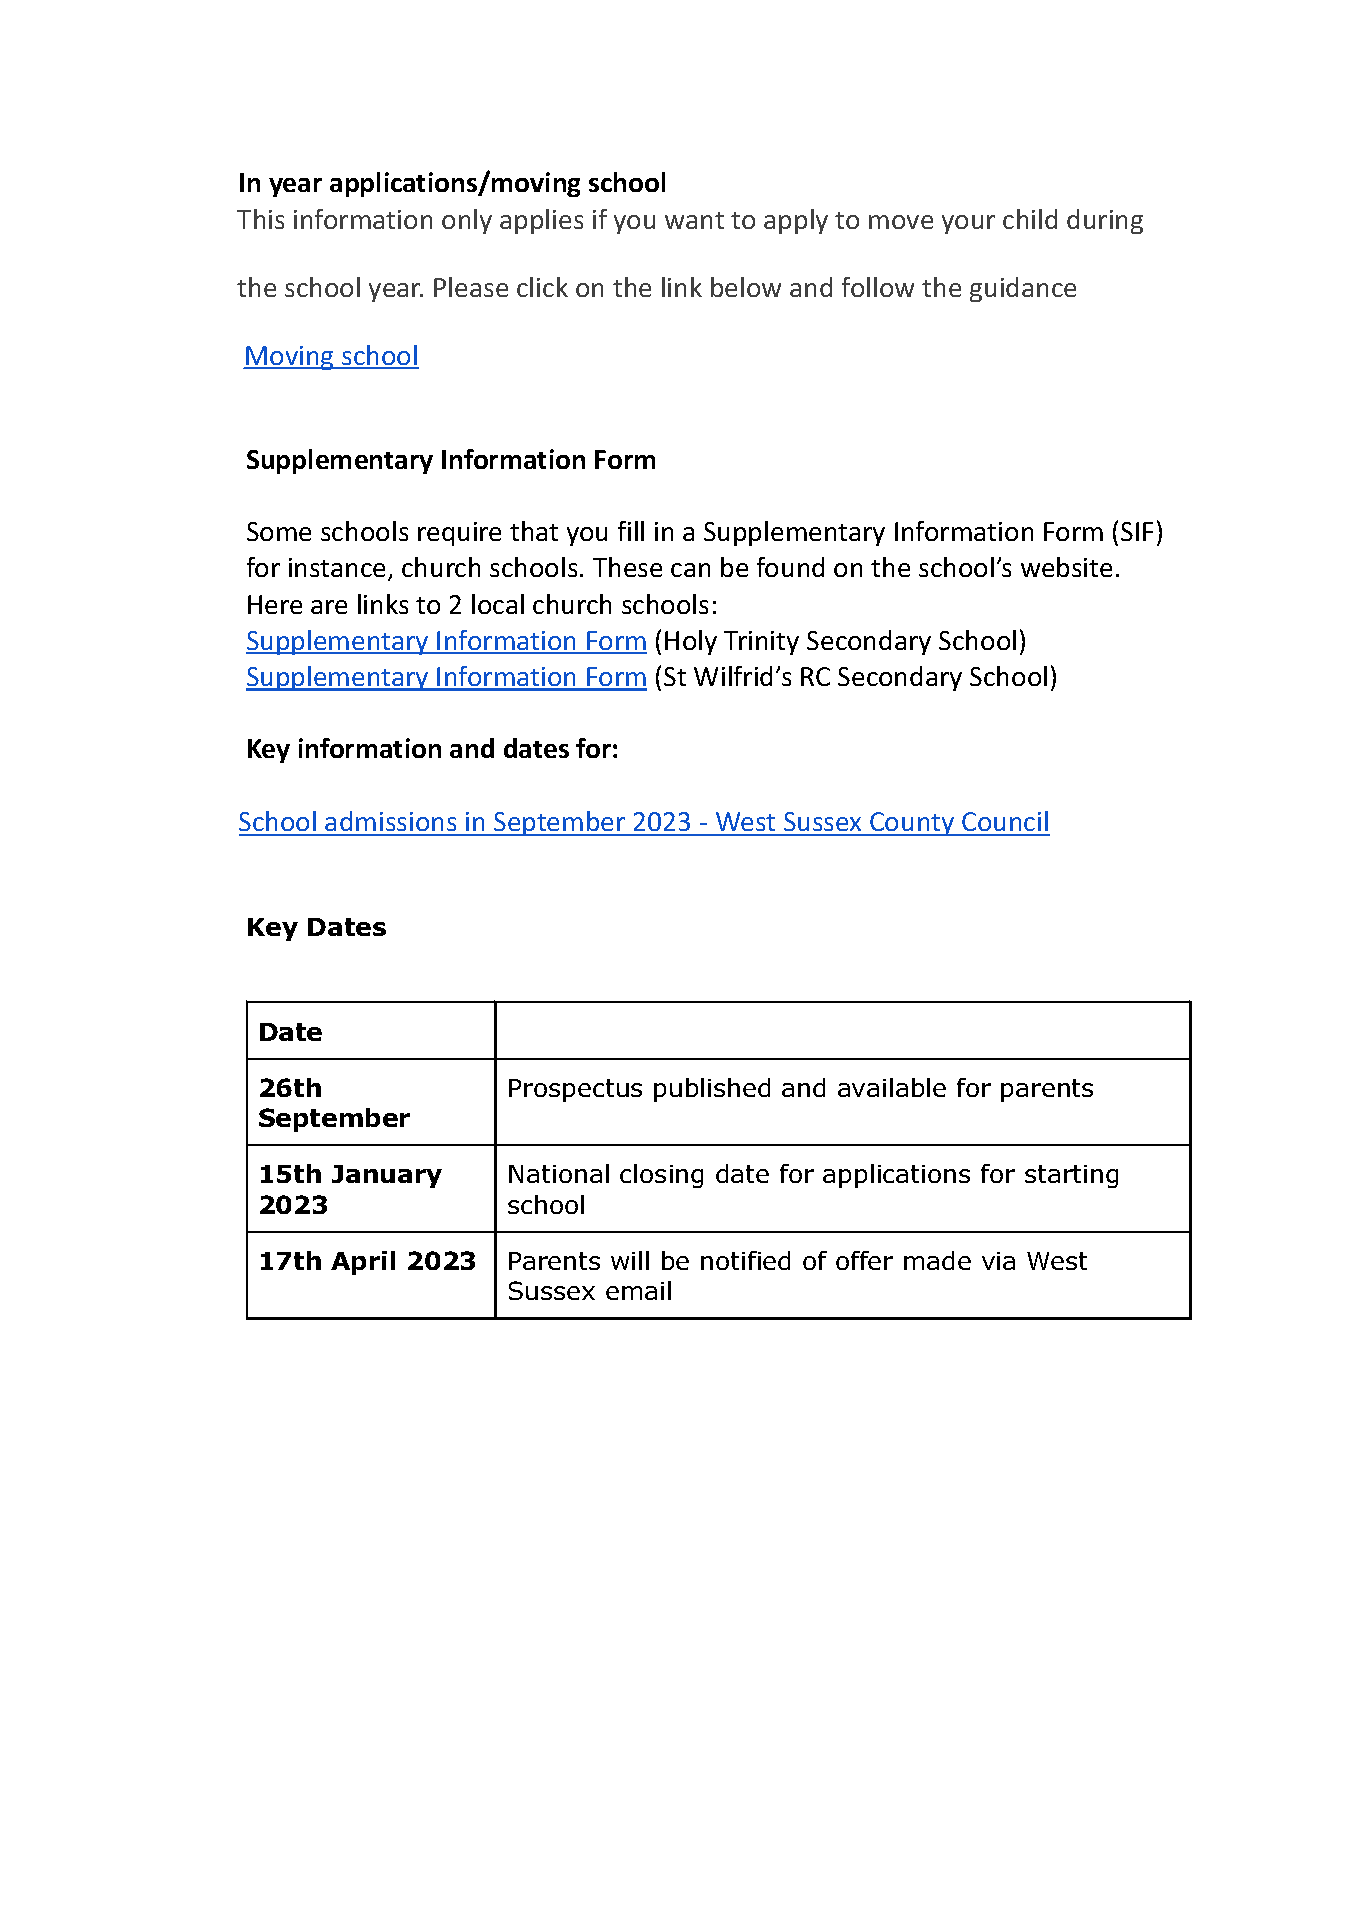 This screenshot has width=1358, height=1919. Describe the element at coordinates (694, 220) in the screenshot. I see `want` at that location.
